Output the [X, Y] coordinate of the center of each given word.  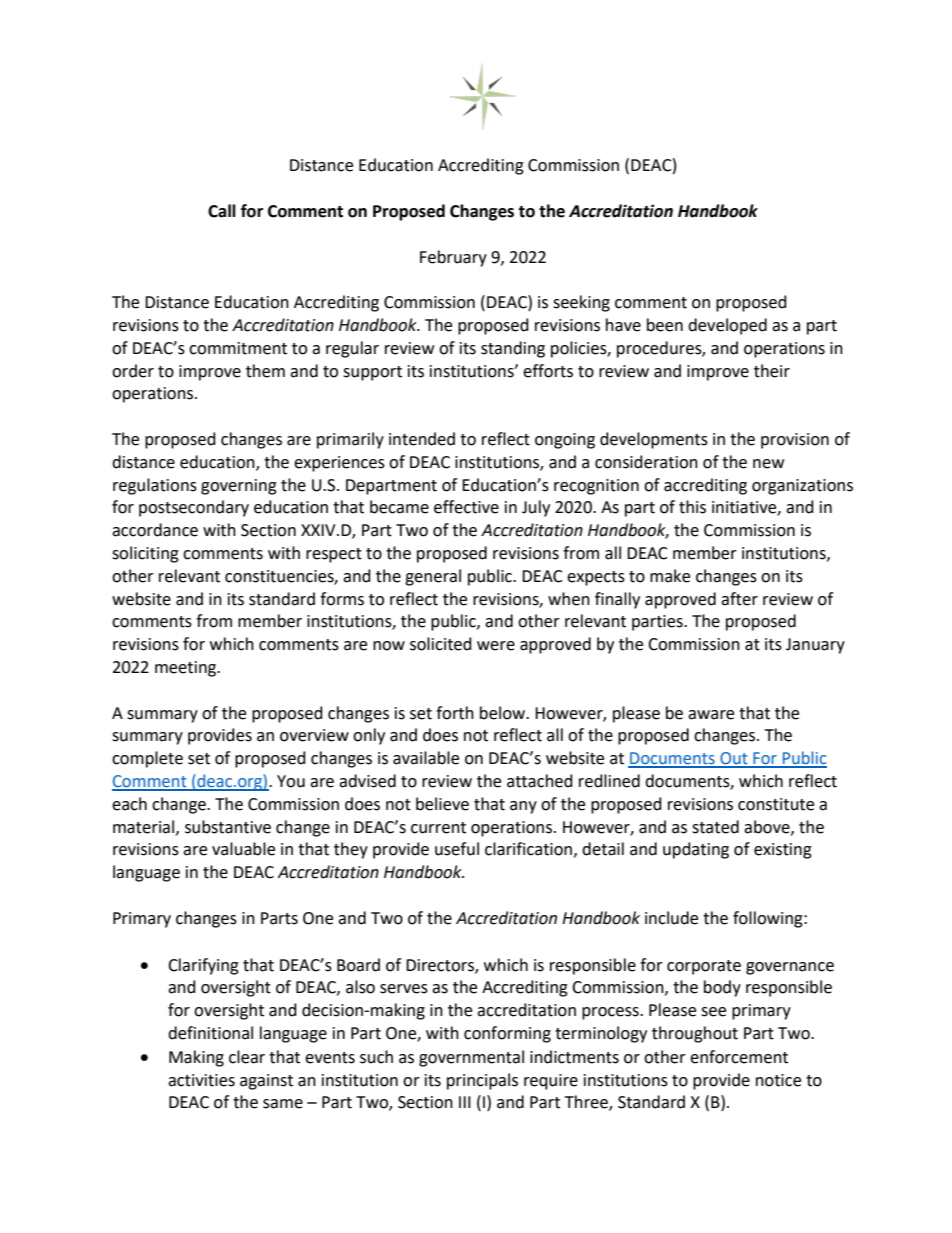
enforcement [739, 1057]
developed [727, 326]
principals [482, 1081]
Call [222, 211]
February [453, 258]
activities [201, 1080]
